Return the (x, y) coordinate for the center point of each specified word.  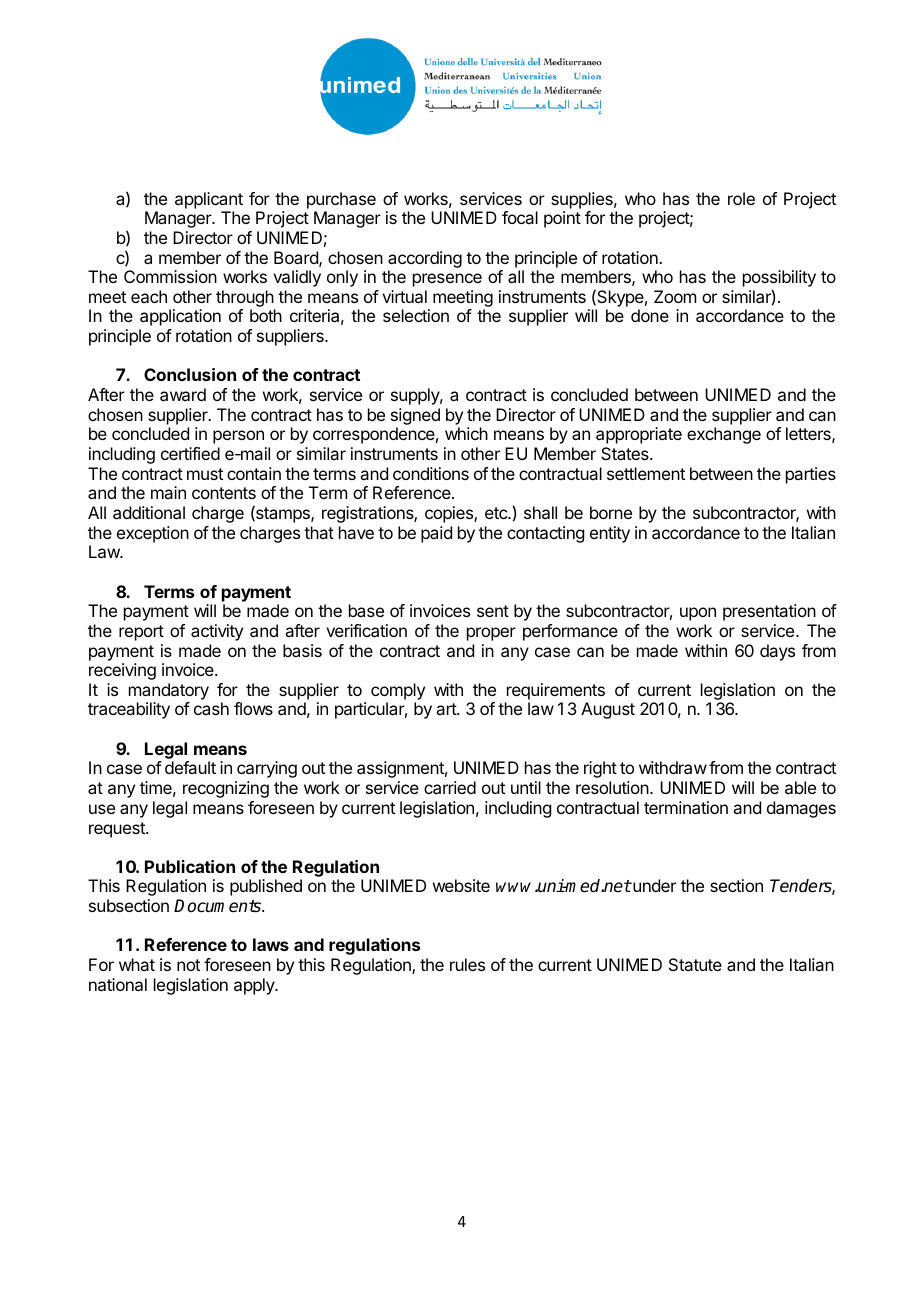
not (188, 965)
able (800, 787)
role (741, 198)
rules (467, 964)
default (190, 767)
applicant (209, 200)
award (183, 394)
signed (415, 416)
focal (520, 217)
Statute (695, 964)
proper (491, 634)
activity (217, 632)
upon (698, 614)
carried (450, 787)
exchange (724, 435)
